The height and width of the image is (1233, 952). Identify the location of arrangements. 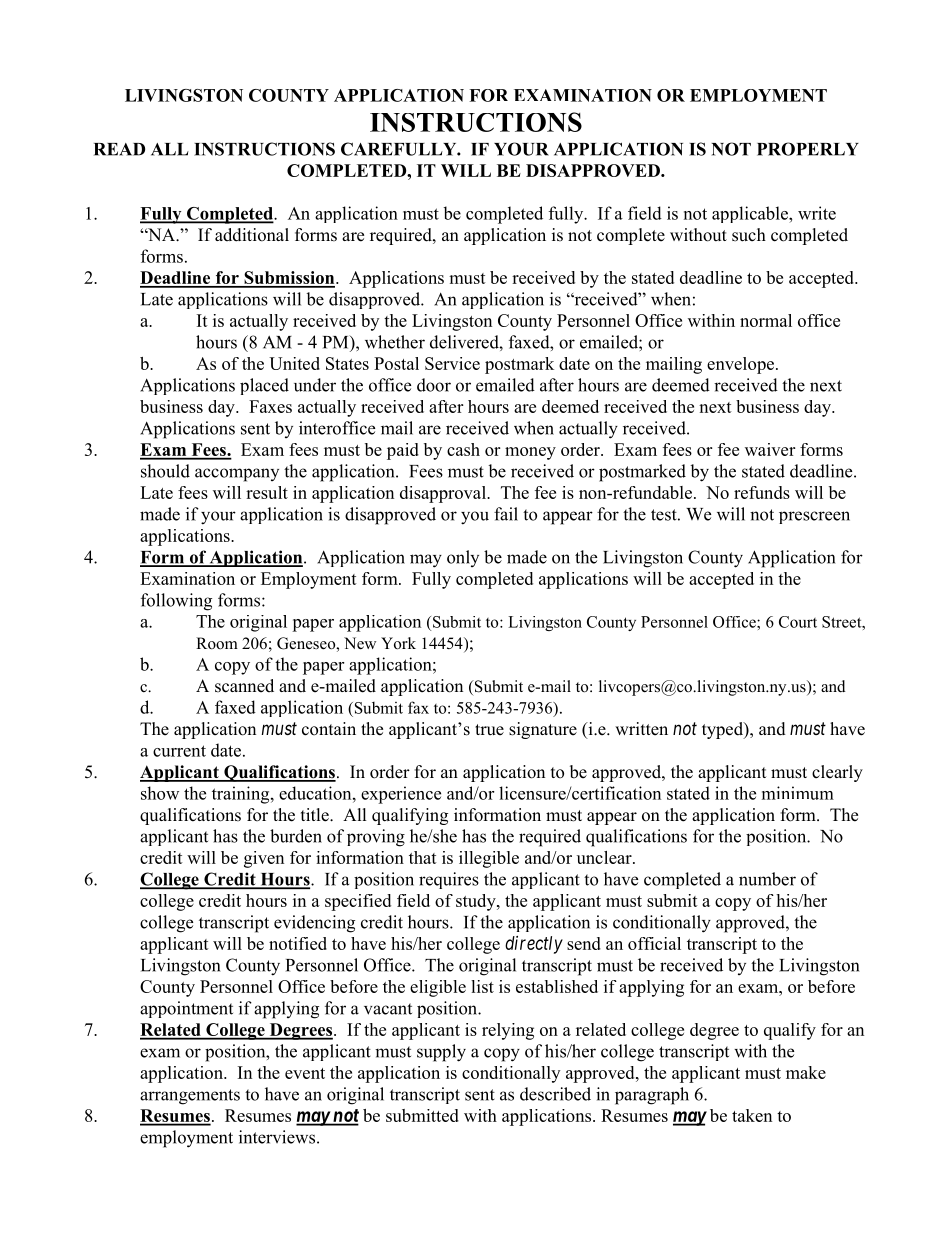
(190, 1097).
